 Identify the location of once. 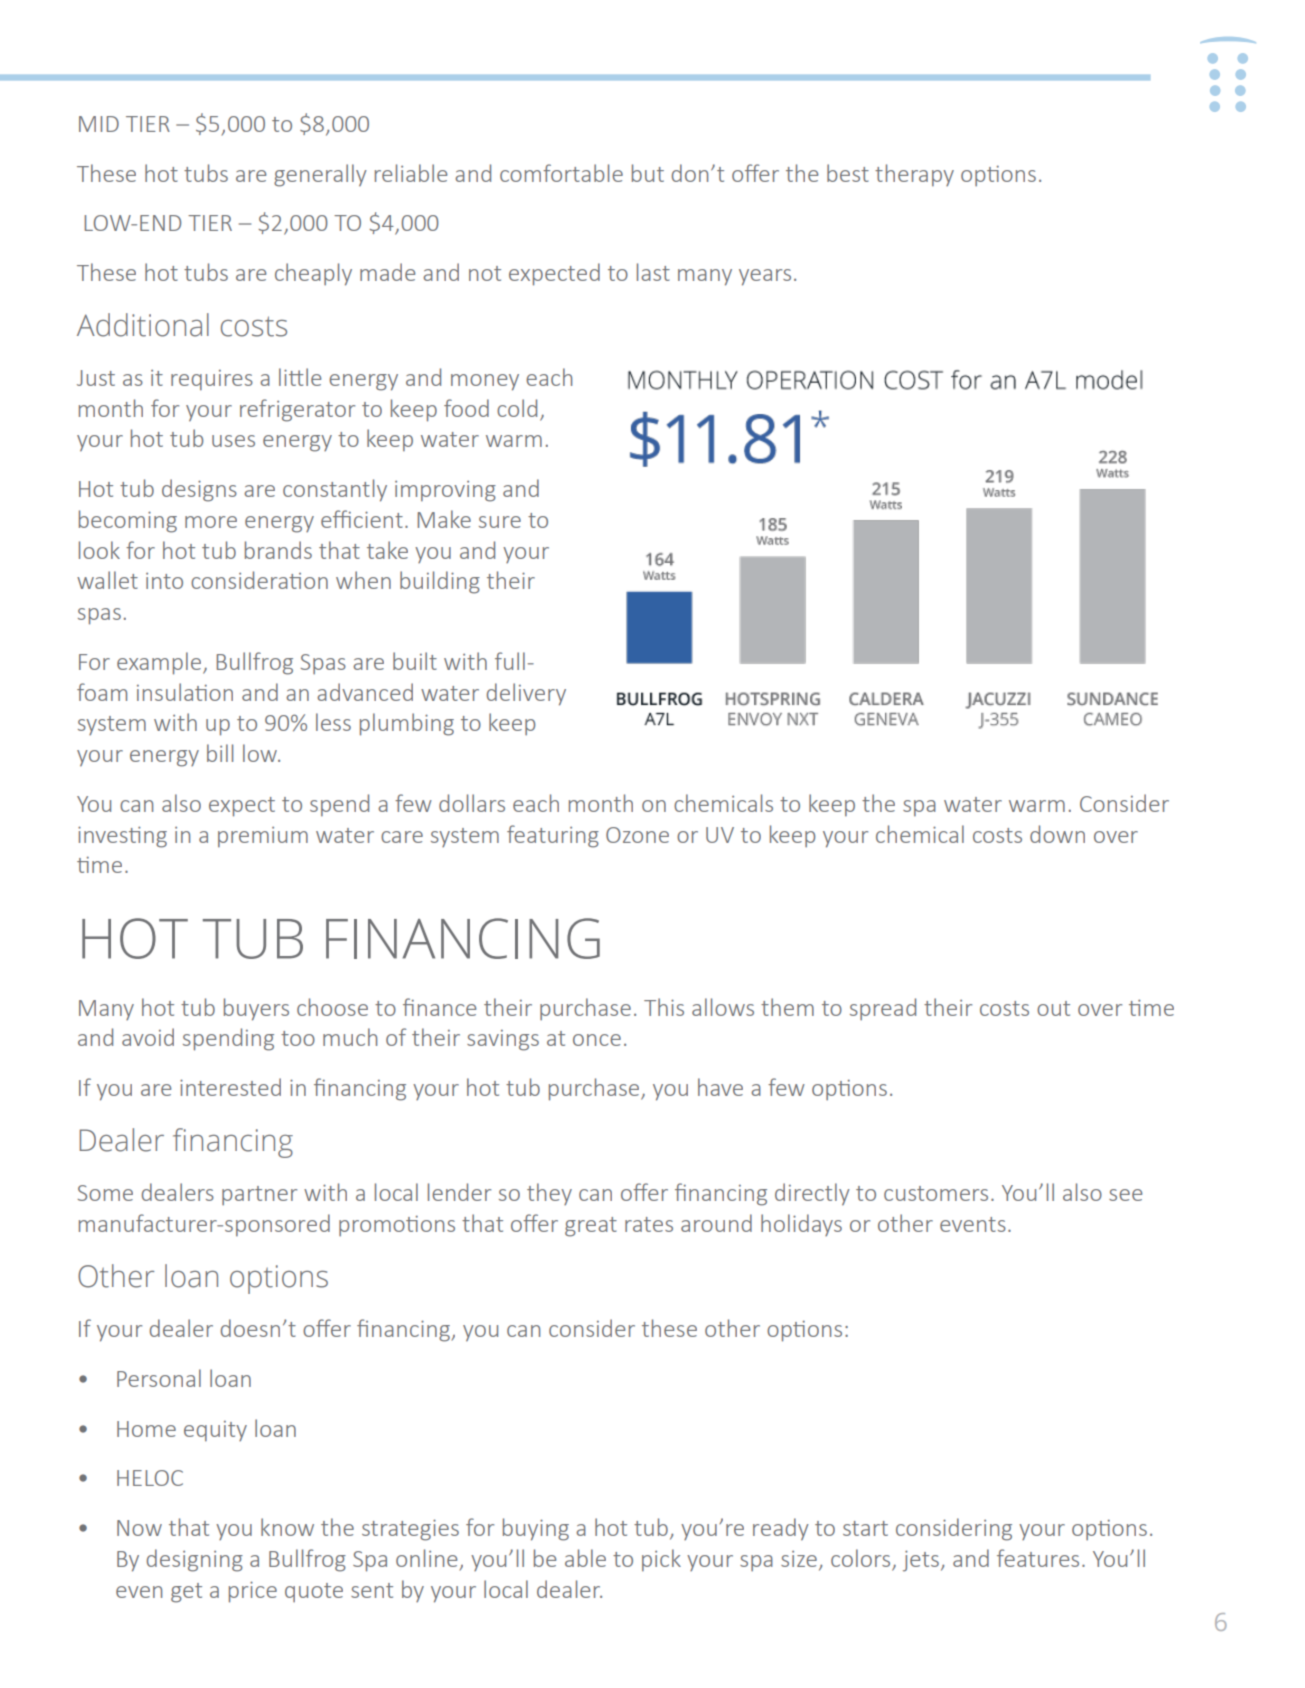
(597, 1040).
